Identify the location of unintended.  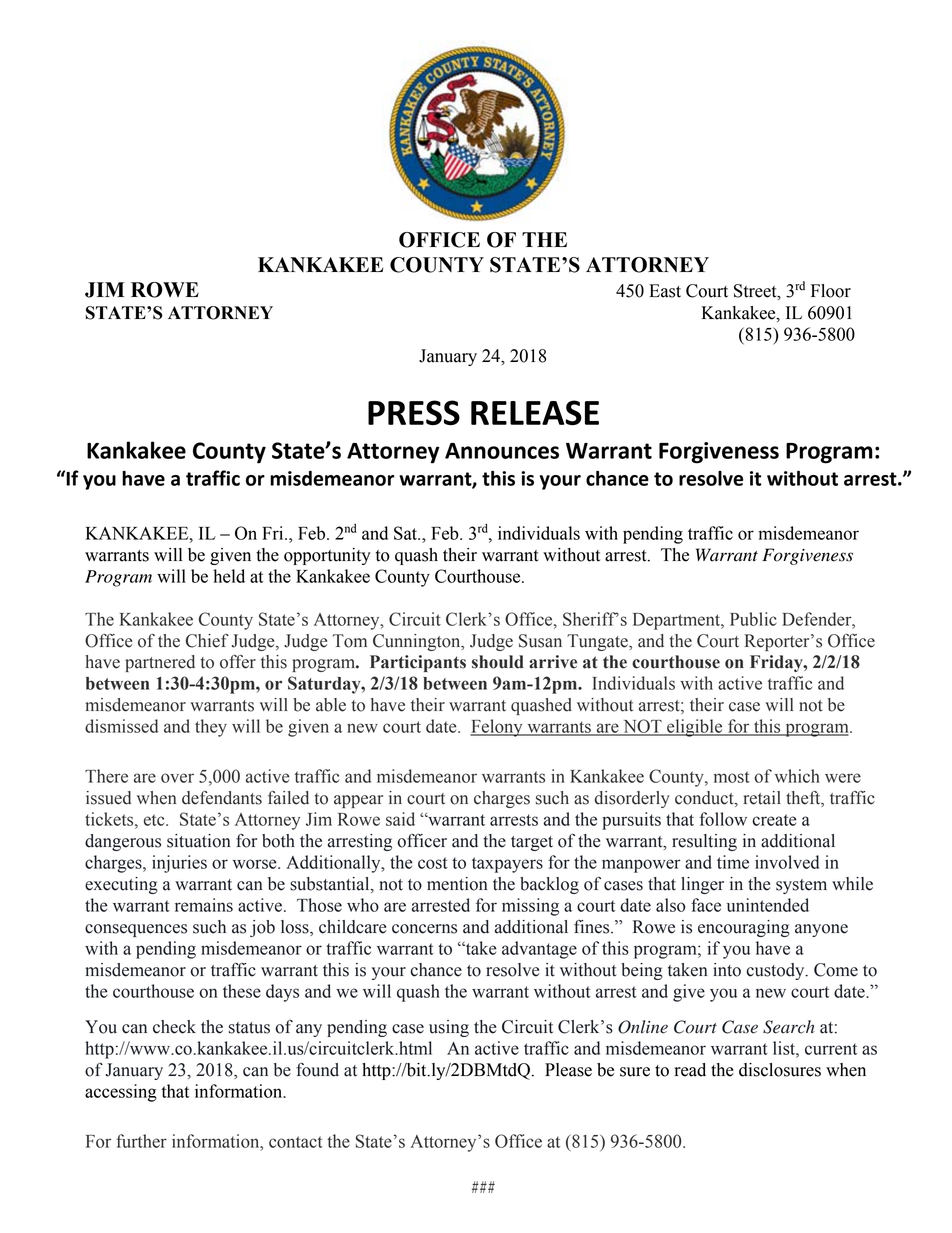
(768, 905).
